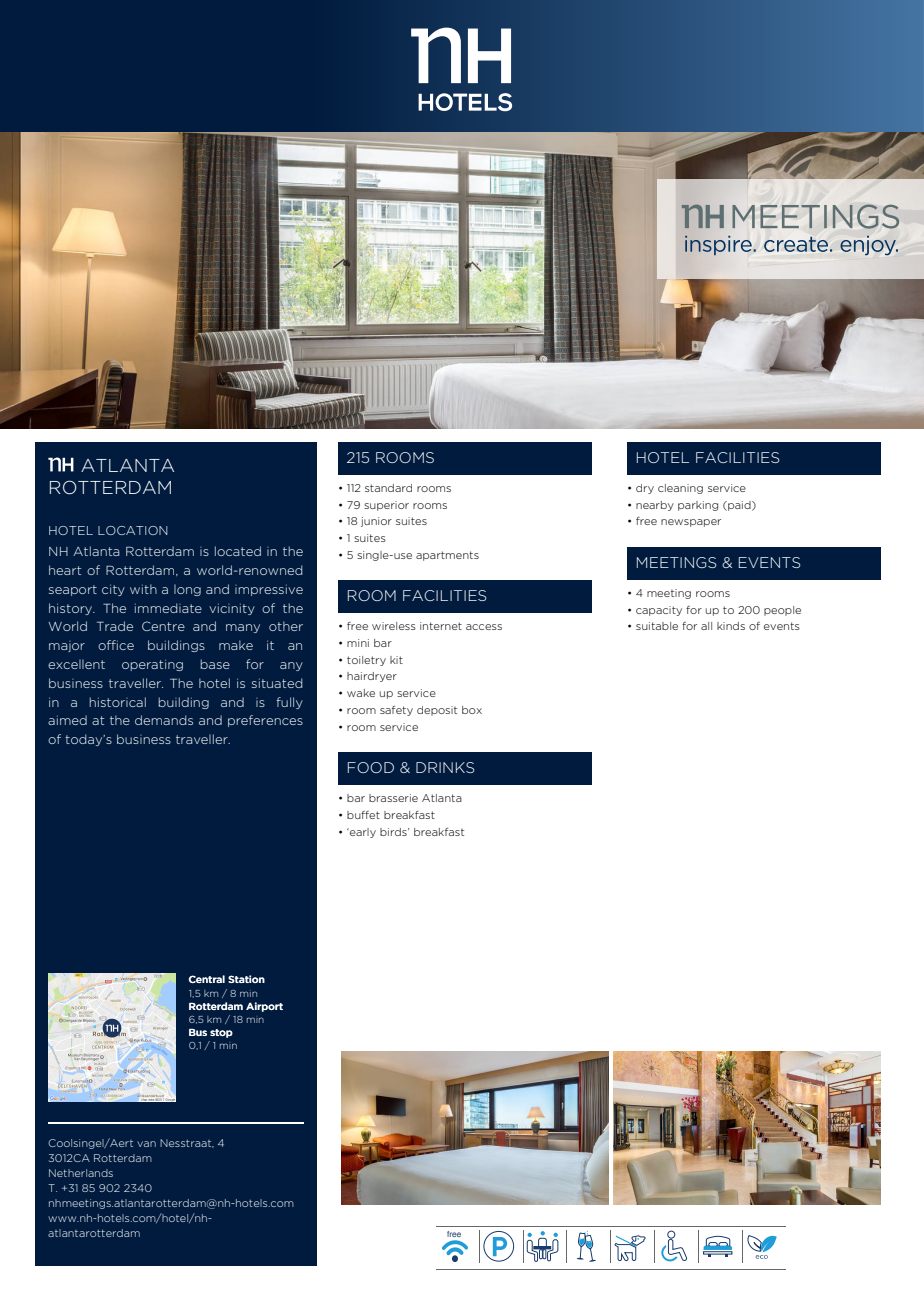 The height and width of the document is (1308, 924). What do you see at coordinates (133, 530) in the document?
I see `LOCATION` at bounding box center [133, 530].
